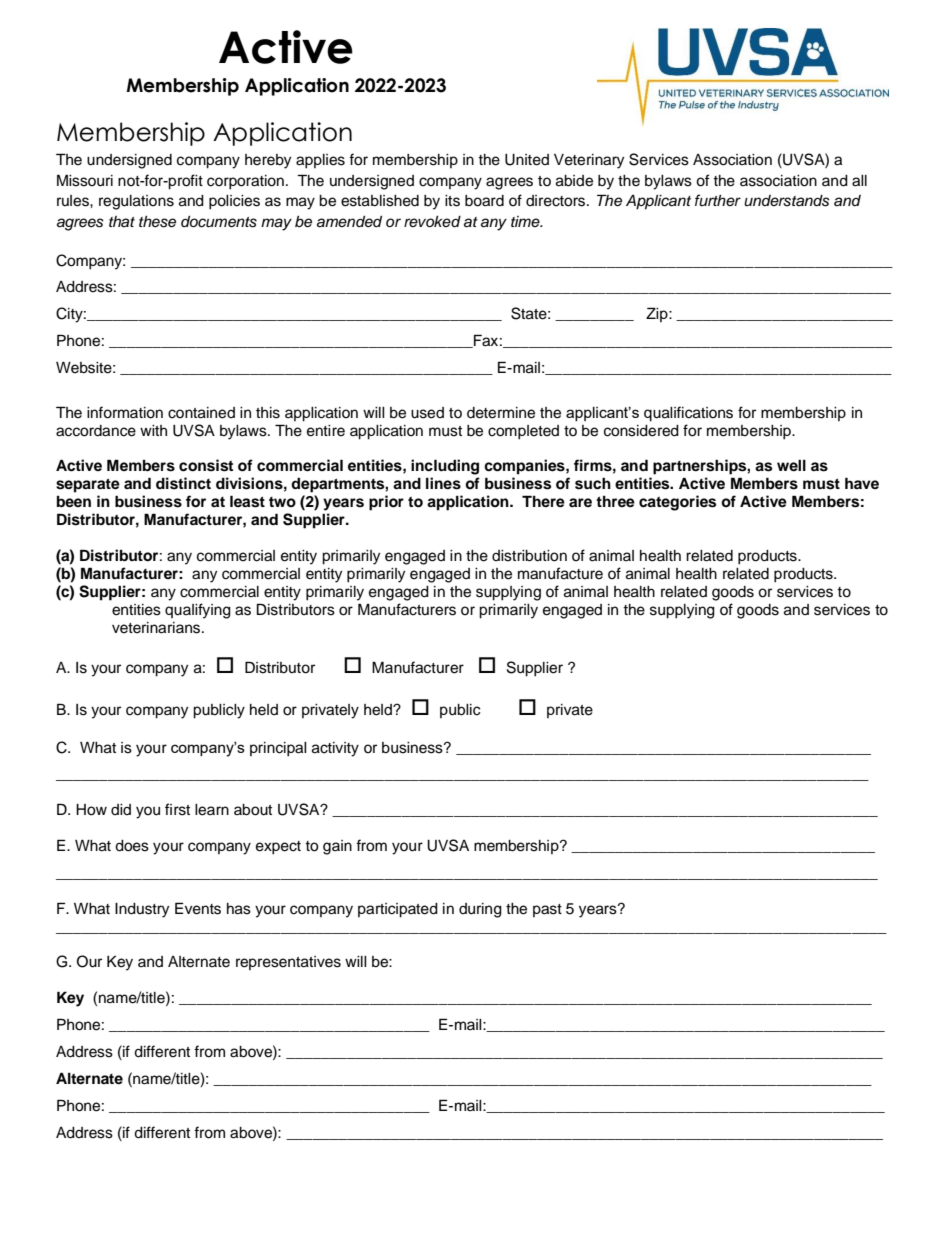 The image size is (952, 1233). I want to click on understands, so click(787, 201).
